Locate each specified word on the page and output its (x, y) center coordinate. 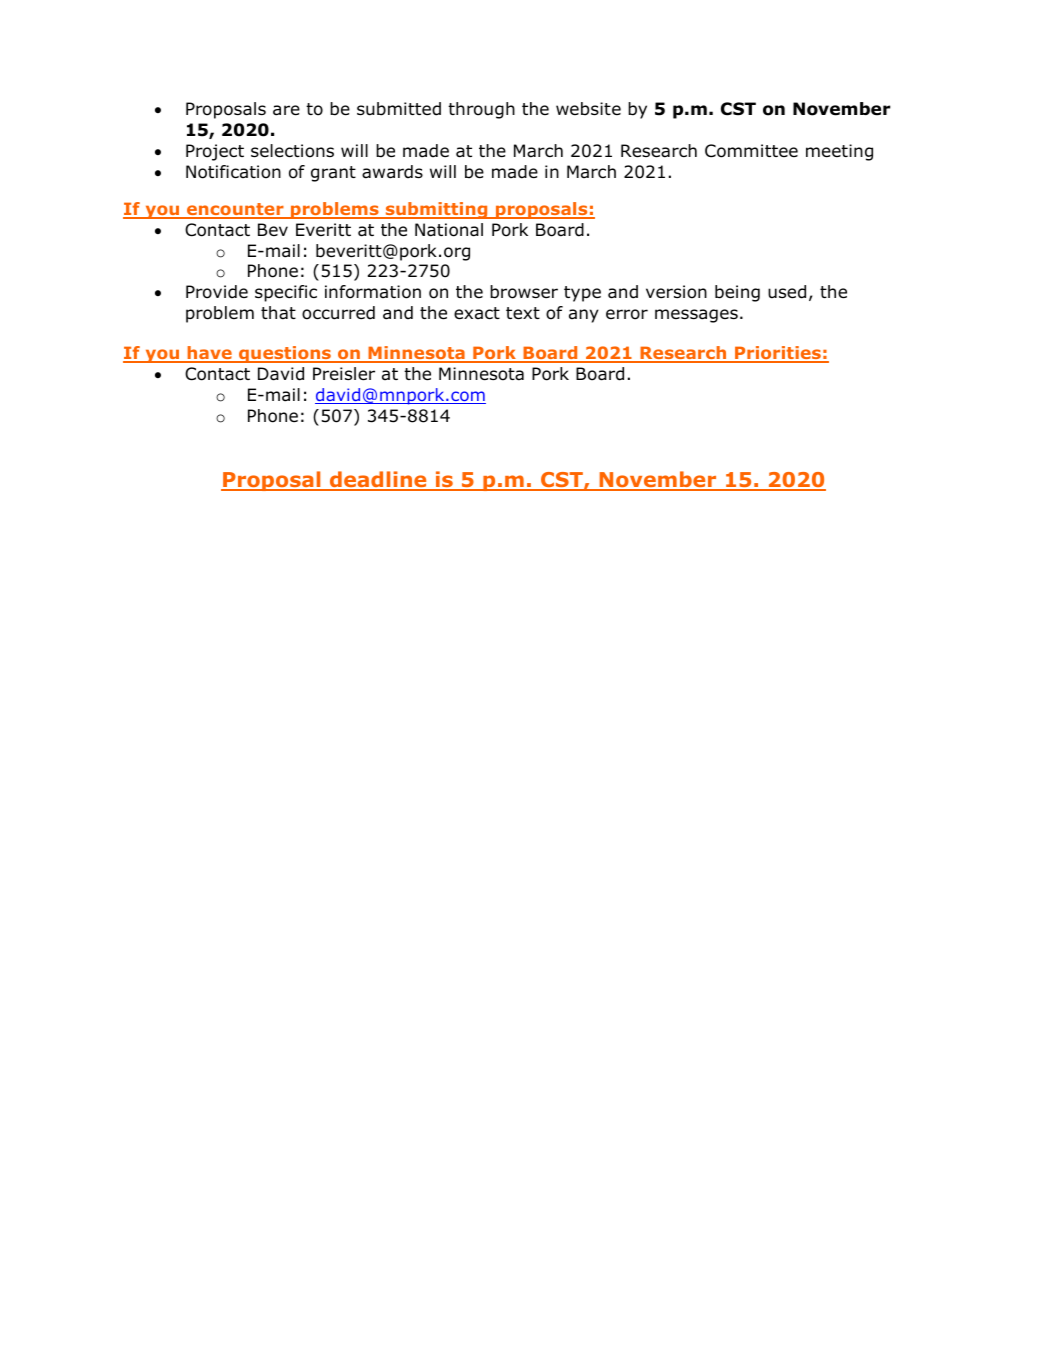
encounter (235, 210)
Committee (751, 151)
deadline (378, 480)
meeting (839, 152)
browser (524, 292)
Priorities (778, 354)
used (787, 292)
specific (286, 293)
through (481, 110)
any (584, 316)
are (286, 110)
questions (285, 354)
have (209, 354)
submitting (436, 210)
